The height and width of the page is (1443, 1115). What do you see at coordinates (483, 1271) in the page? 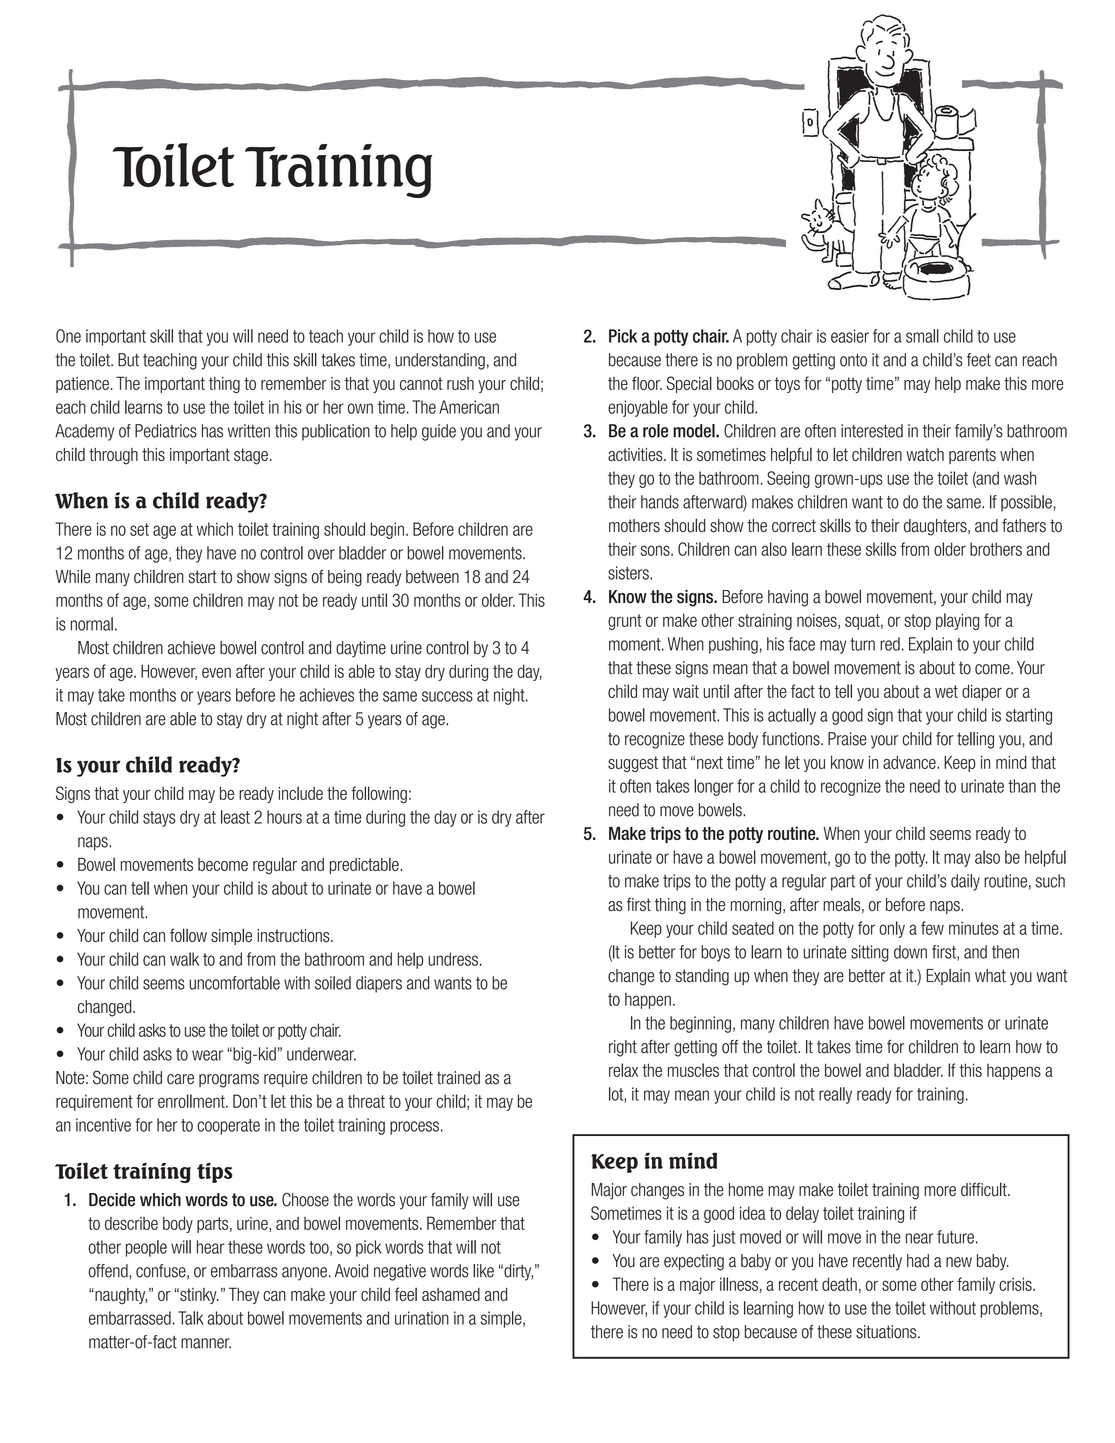
I see `like` at bounding box center [483, 1271].
